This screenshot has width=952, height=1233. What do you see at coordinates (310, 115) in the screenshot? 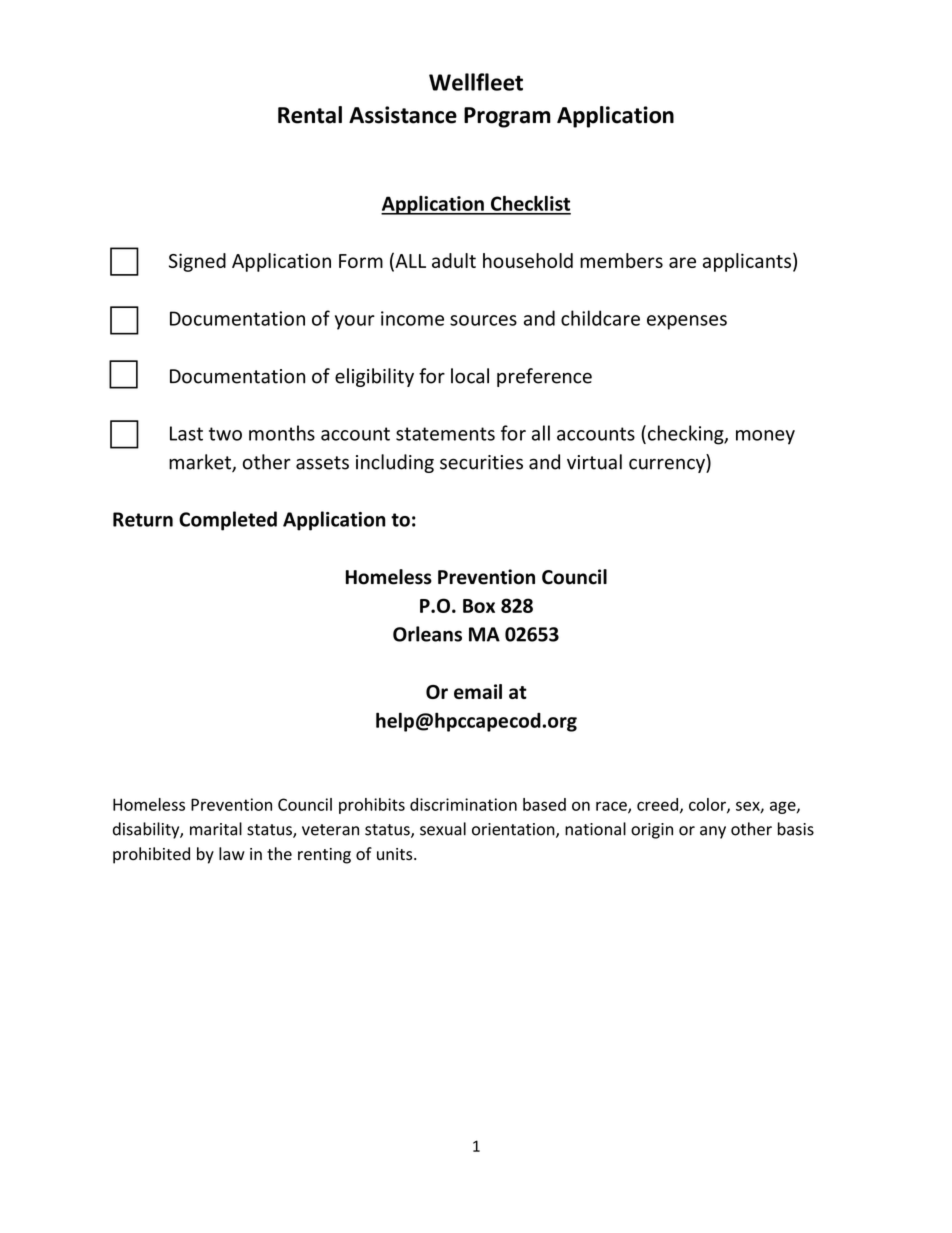
I see `Rental` at bounding box center [310, 115].
